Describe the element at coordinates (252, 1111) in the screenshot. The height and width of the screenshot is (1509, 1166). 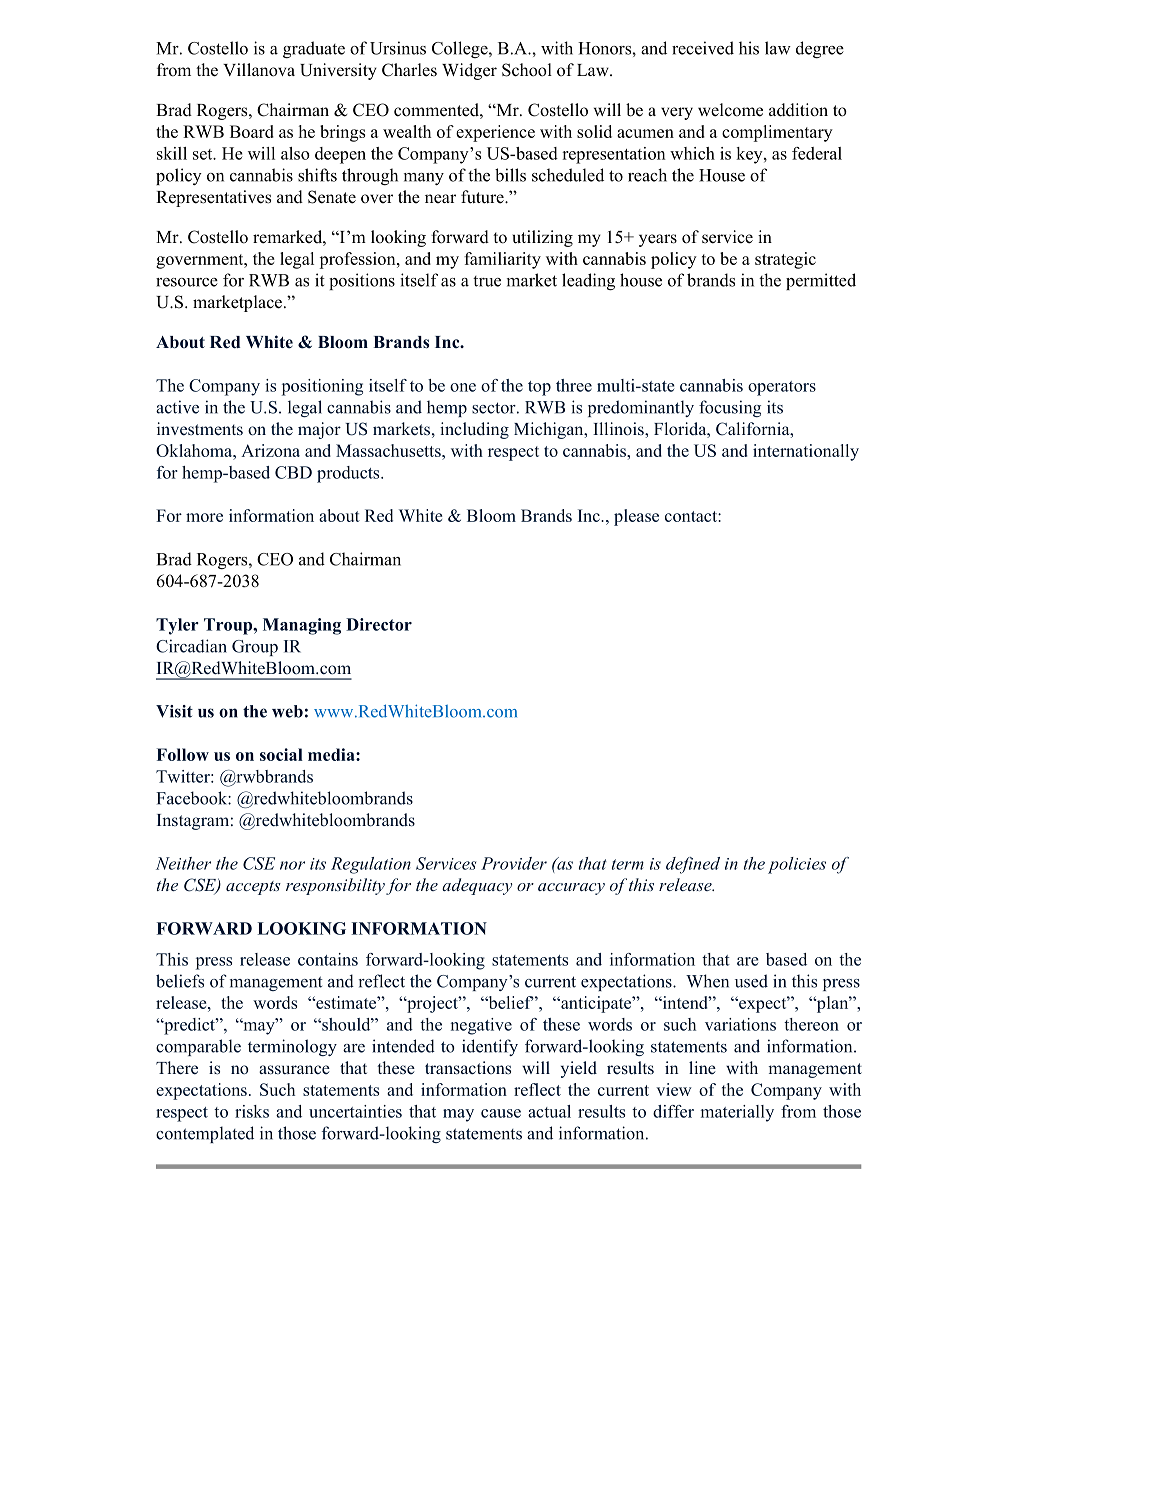
I see `risks` at that location.
